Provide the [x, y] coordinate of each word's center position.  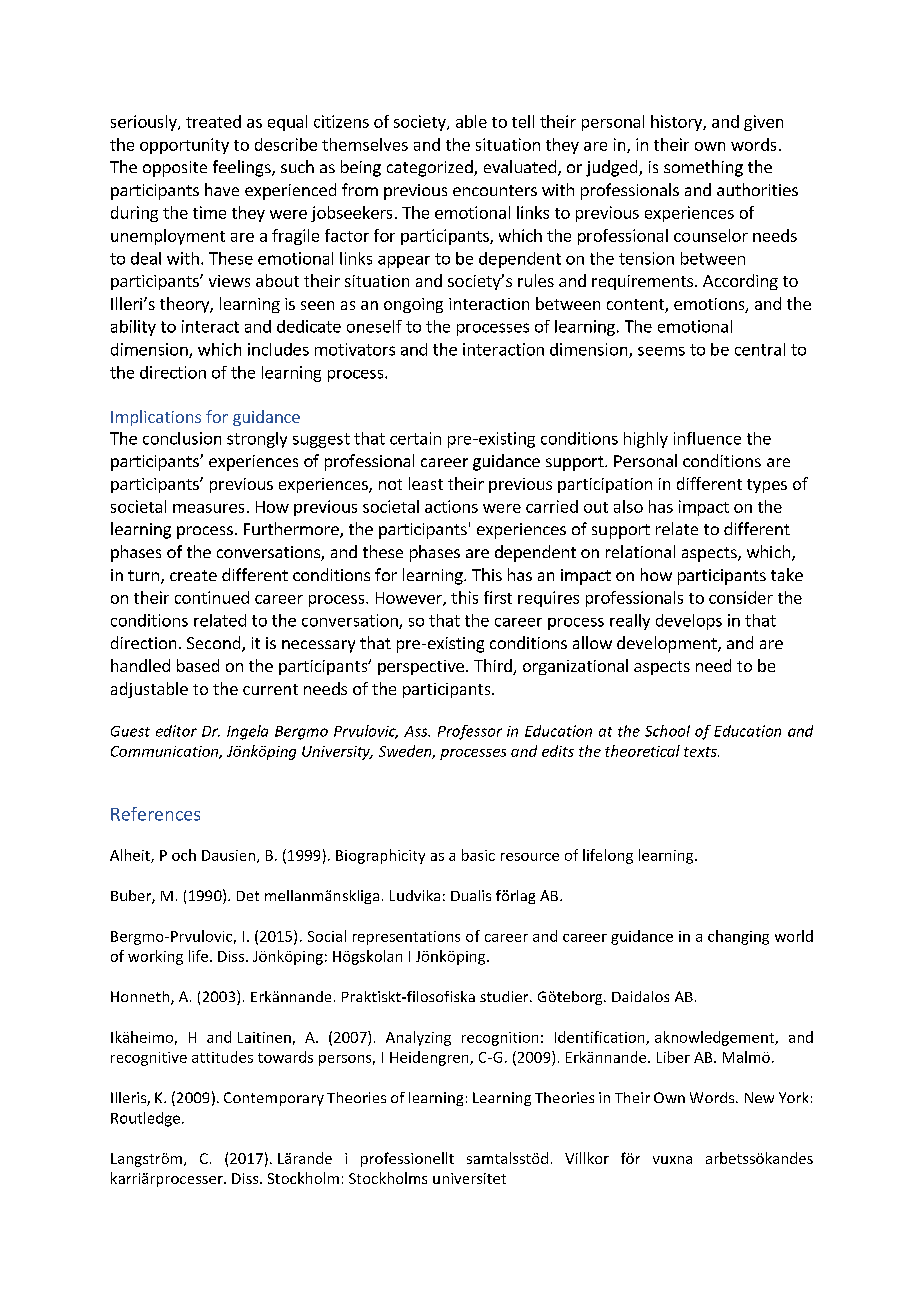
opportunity [184, 146]
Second [215, 644]
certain [415, 438]
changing [738, 937]
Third [494, 667]
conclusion [182, 438]
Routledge [145, 1119]
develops [689, 622]
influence [707, 438]
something [703, 168]
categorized [431, 168]
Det [248, 896]
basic [478, 855]
